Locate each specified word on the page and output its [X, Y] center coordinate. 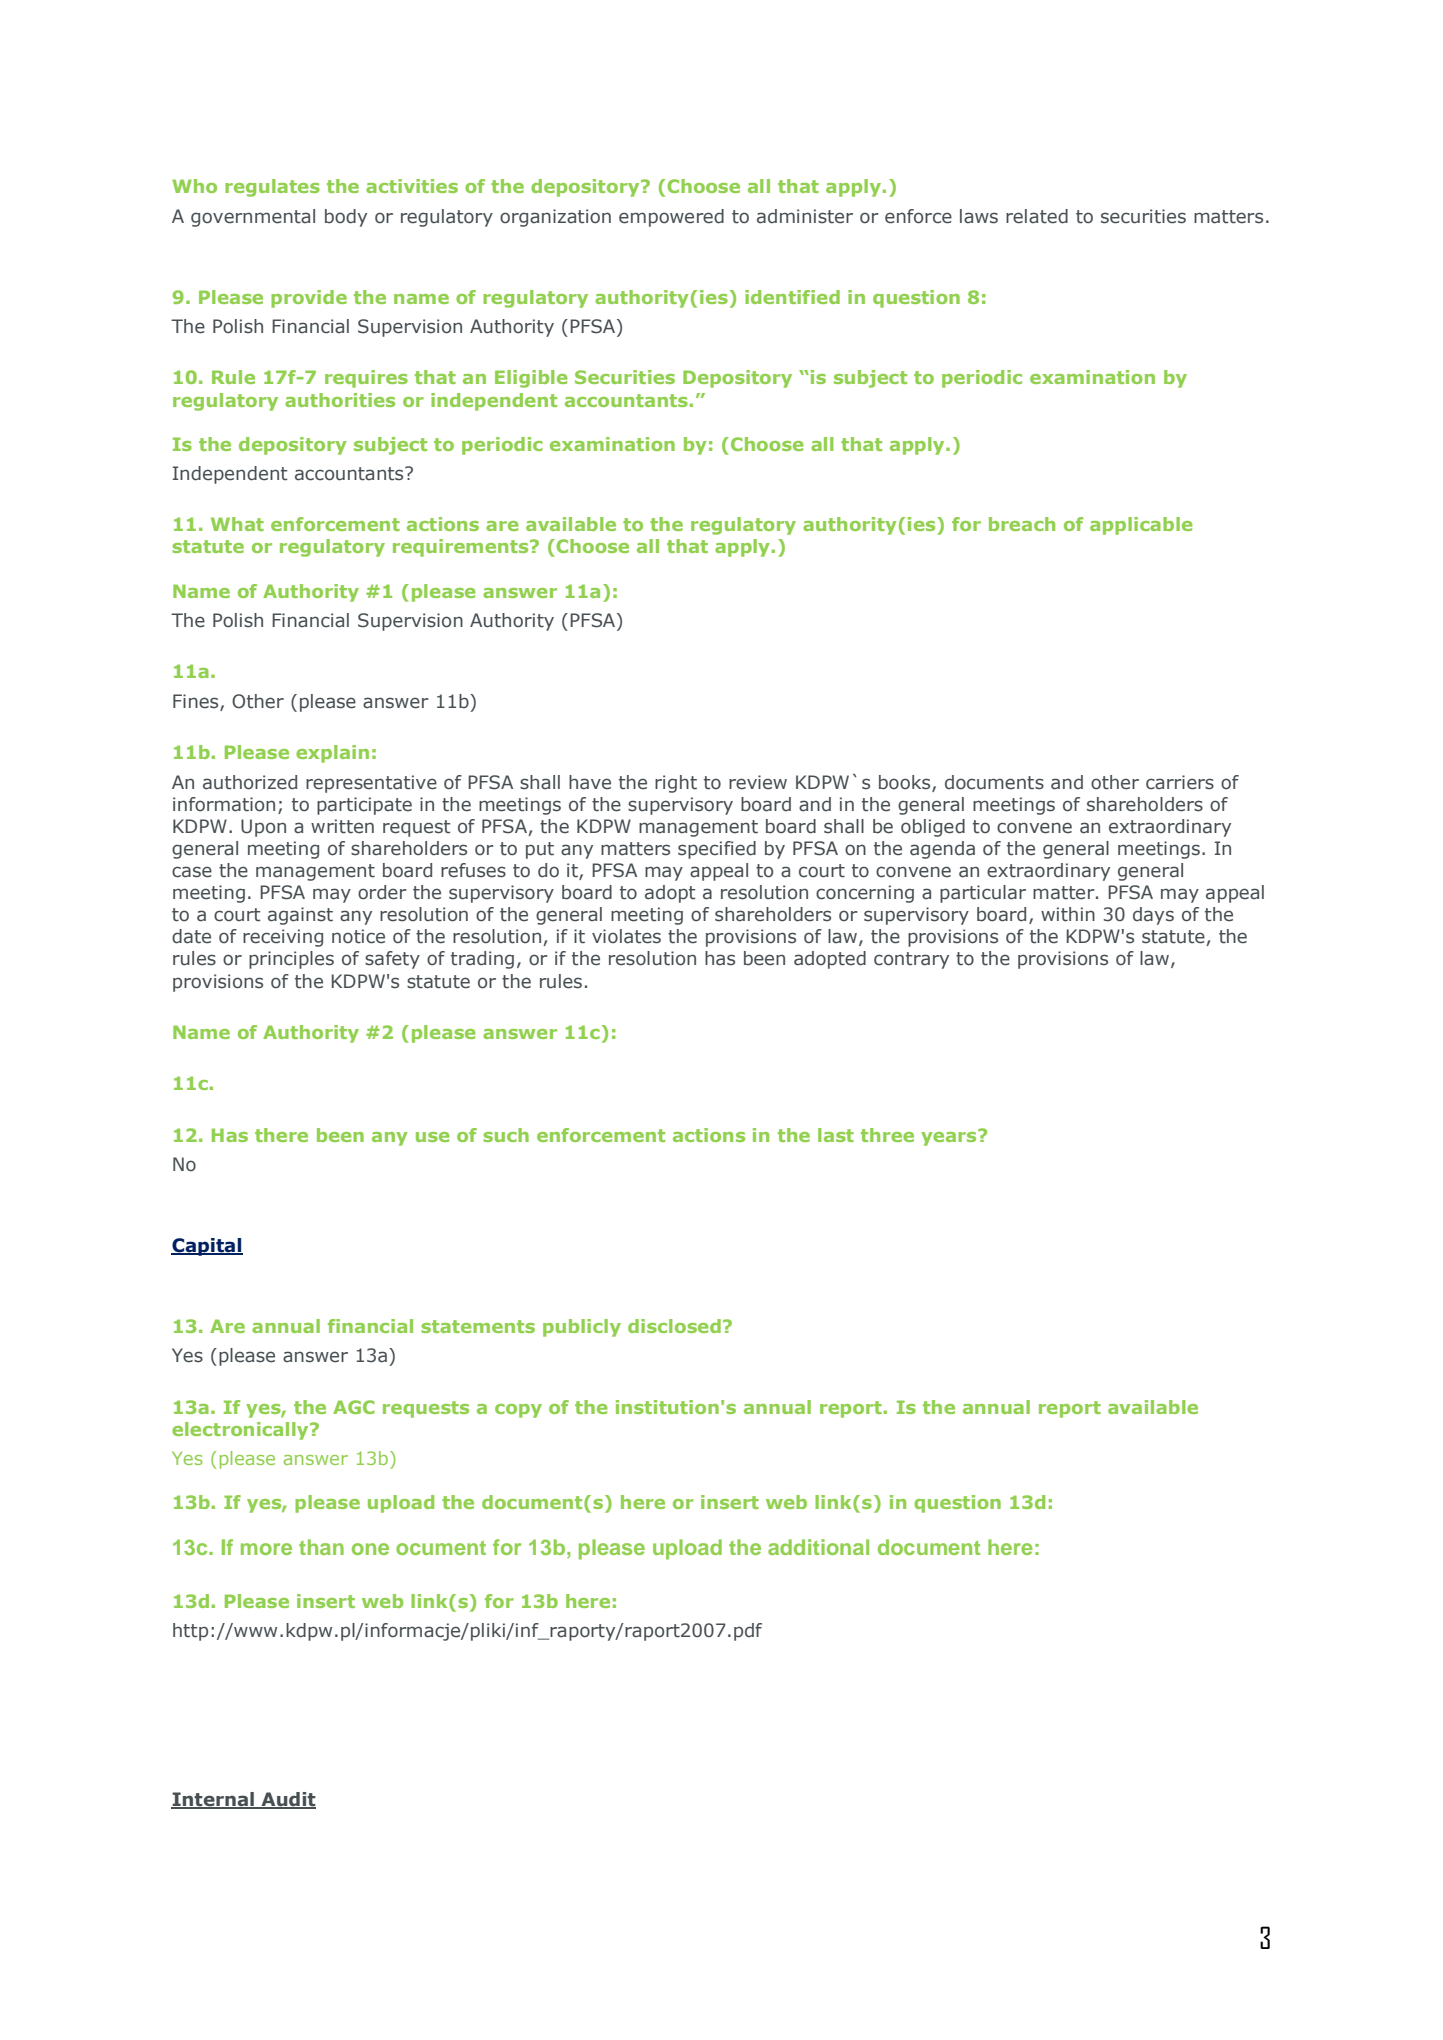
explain [332, 754]
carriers [1180, 782]
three [887, 1135]
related [1037, 216]
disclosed [674, 1326]
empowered [671, 218]
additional [818, 1547]
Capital [207, 1247]
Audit [287, 1800]
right [676, 784]
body [346, 218]
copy [518, 1411]
